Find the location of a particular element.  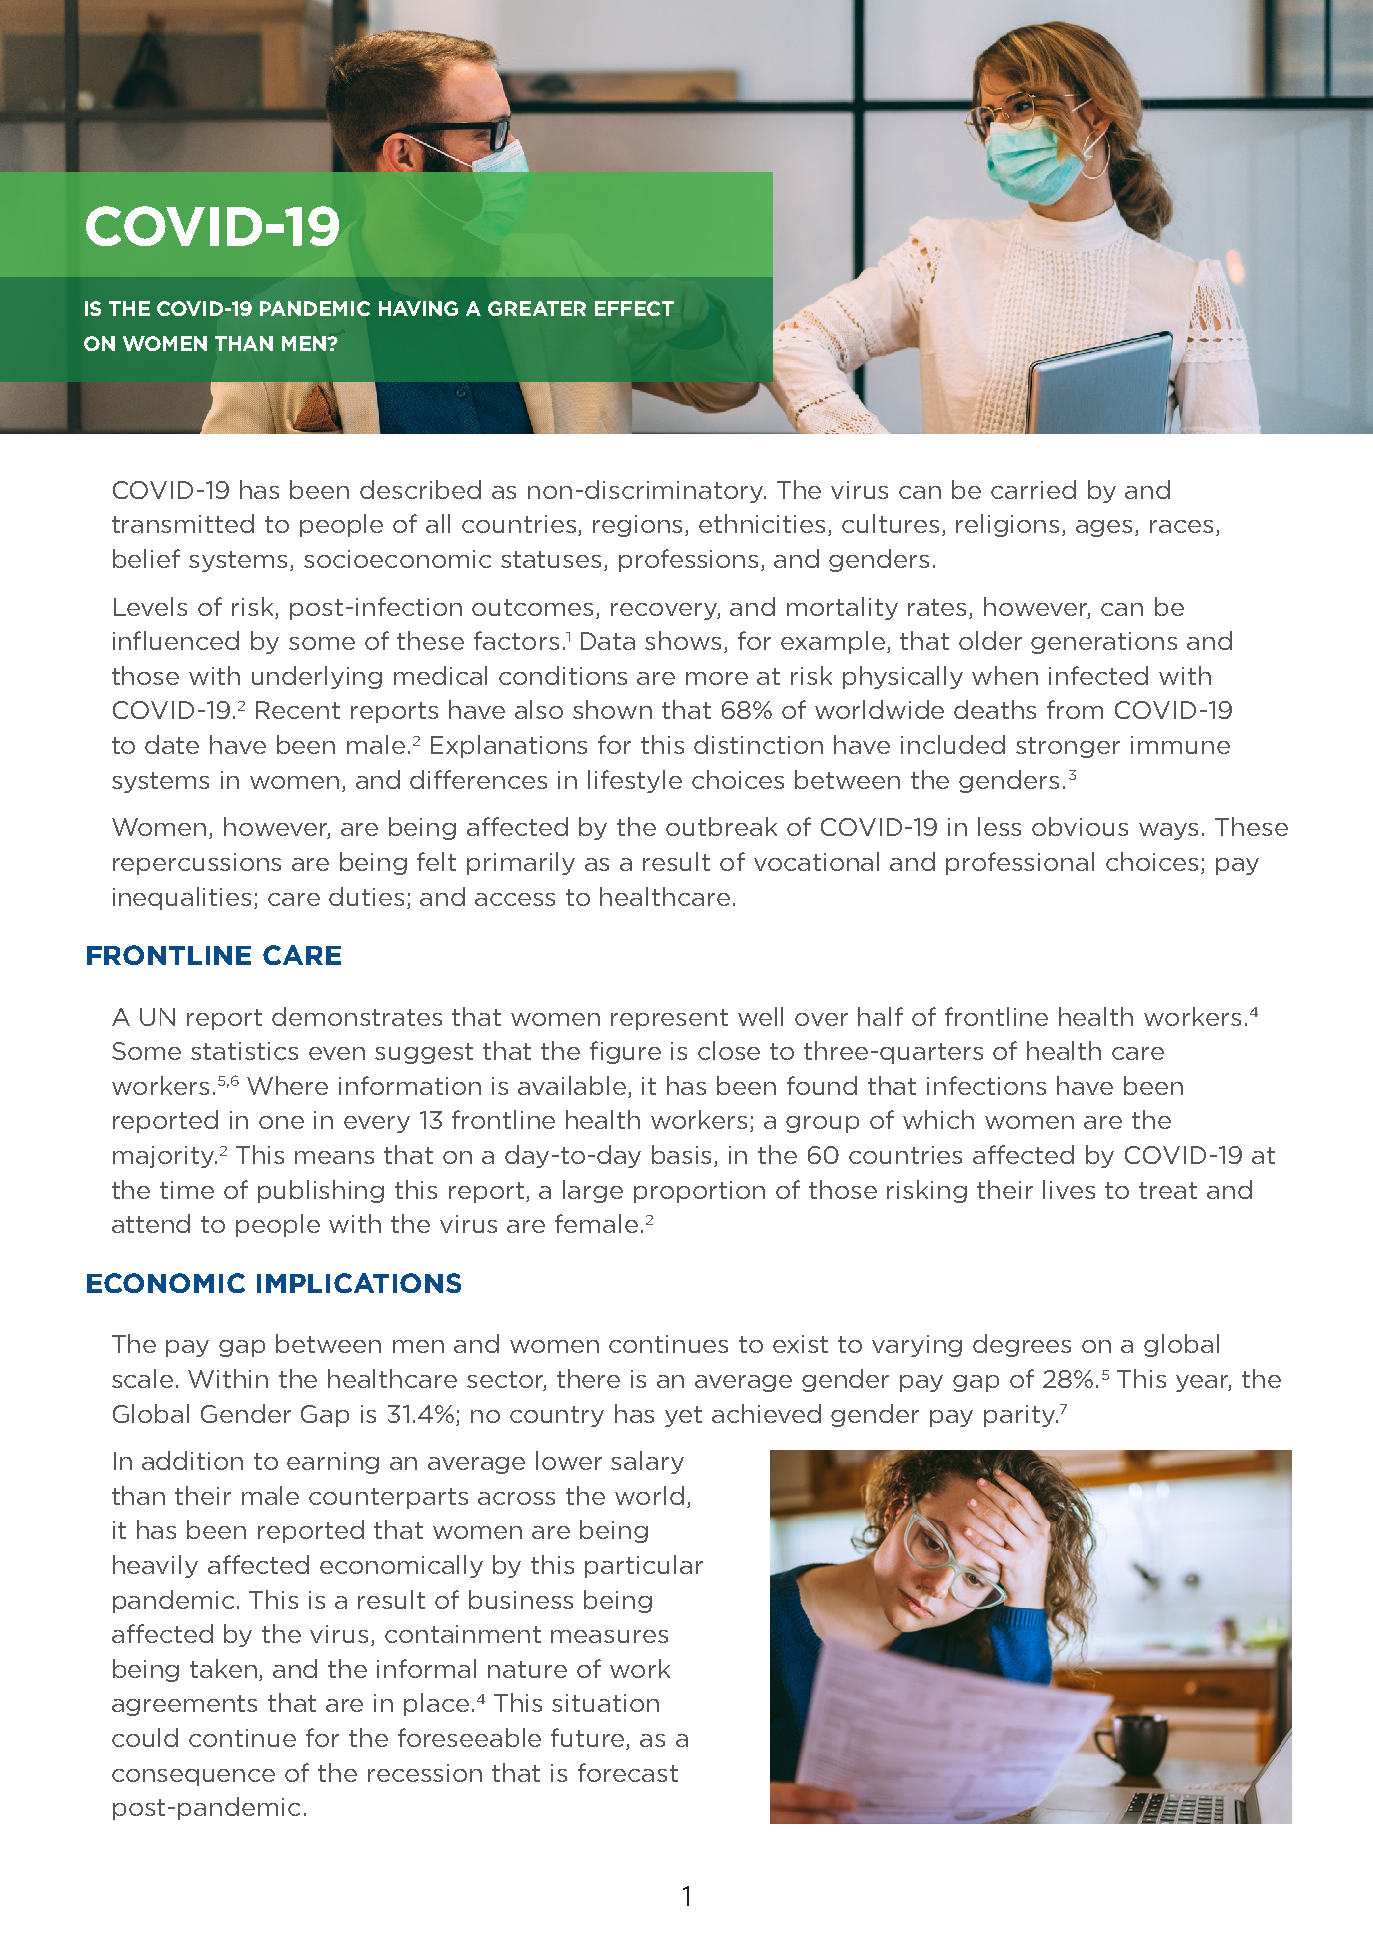

forecast is located at coordinates (628, 1772).
